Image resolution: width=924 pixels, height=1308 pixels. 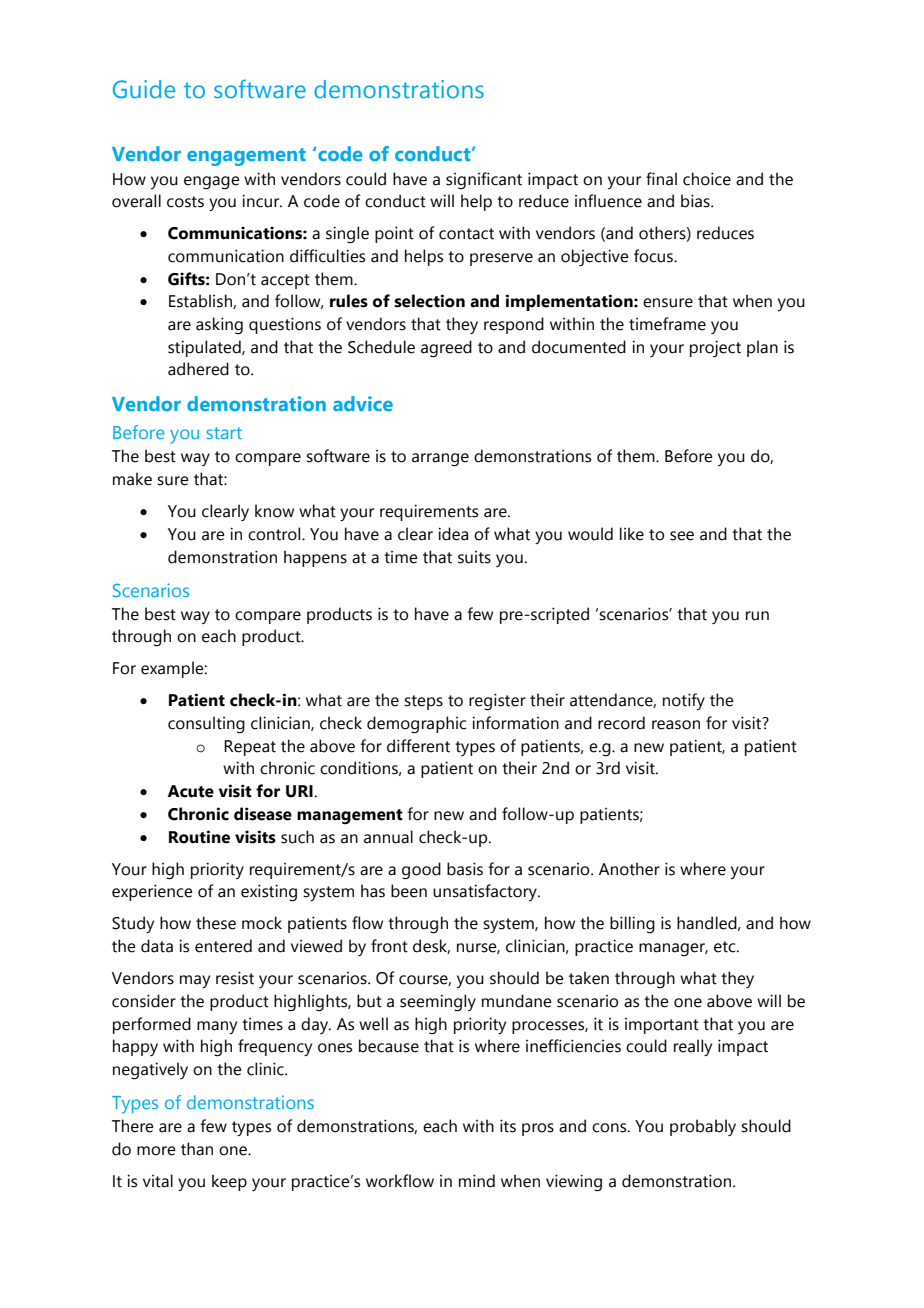 What do you see at coordinates (632, 534) in the image?
I see `like` at bounding box center [632, 534].
